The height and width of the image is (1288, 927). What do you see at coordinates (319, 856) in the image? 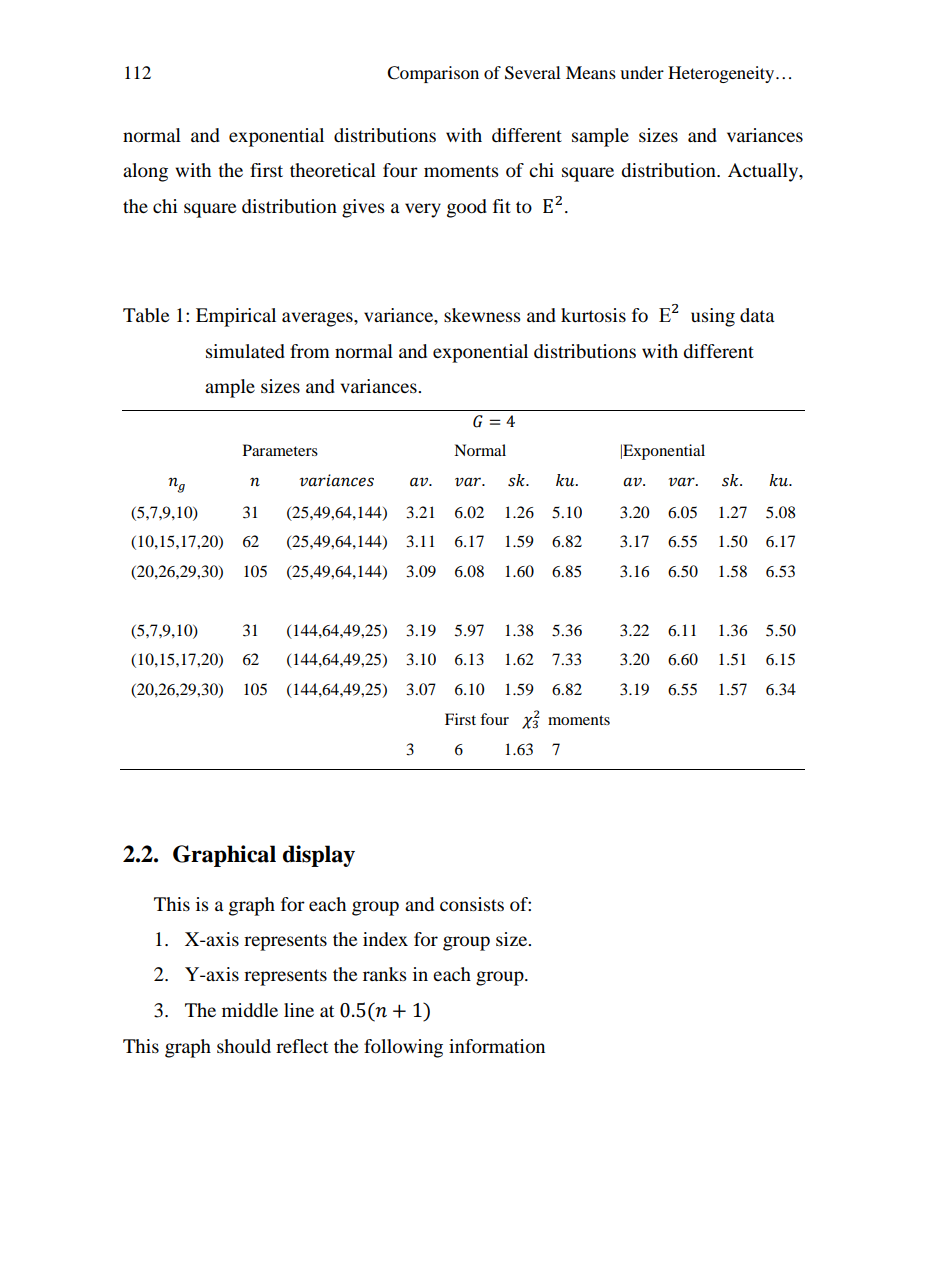
I see `display` at bounding box center [319, 856].
